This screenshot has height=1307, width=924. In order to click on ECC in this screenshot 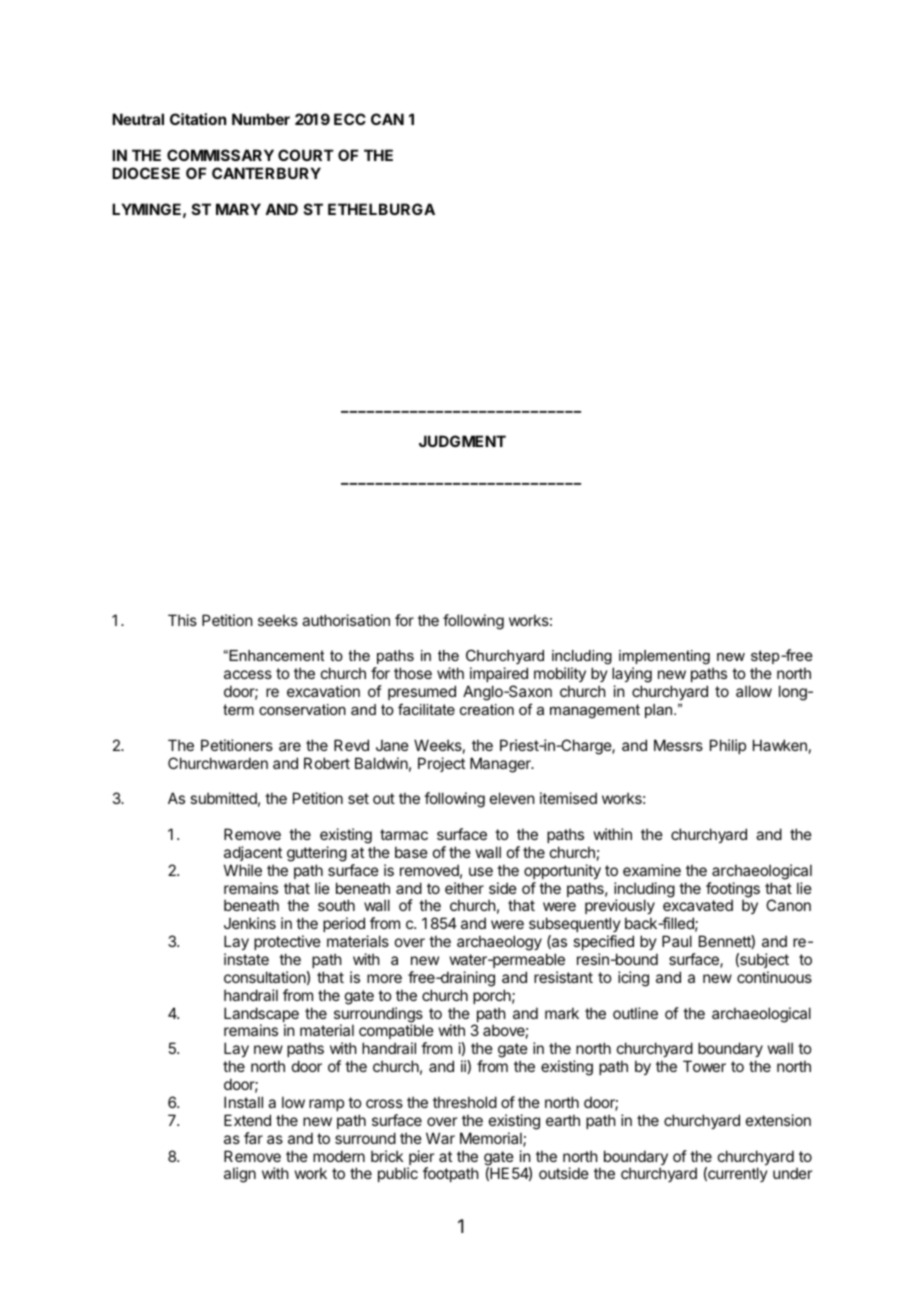, I will do `click(350, 119)`.
